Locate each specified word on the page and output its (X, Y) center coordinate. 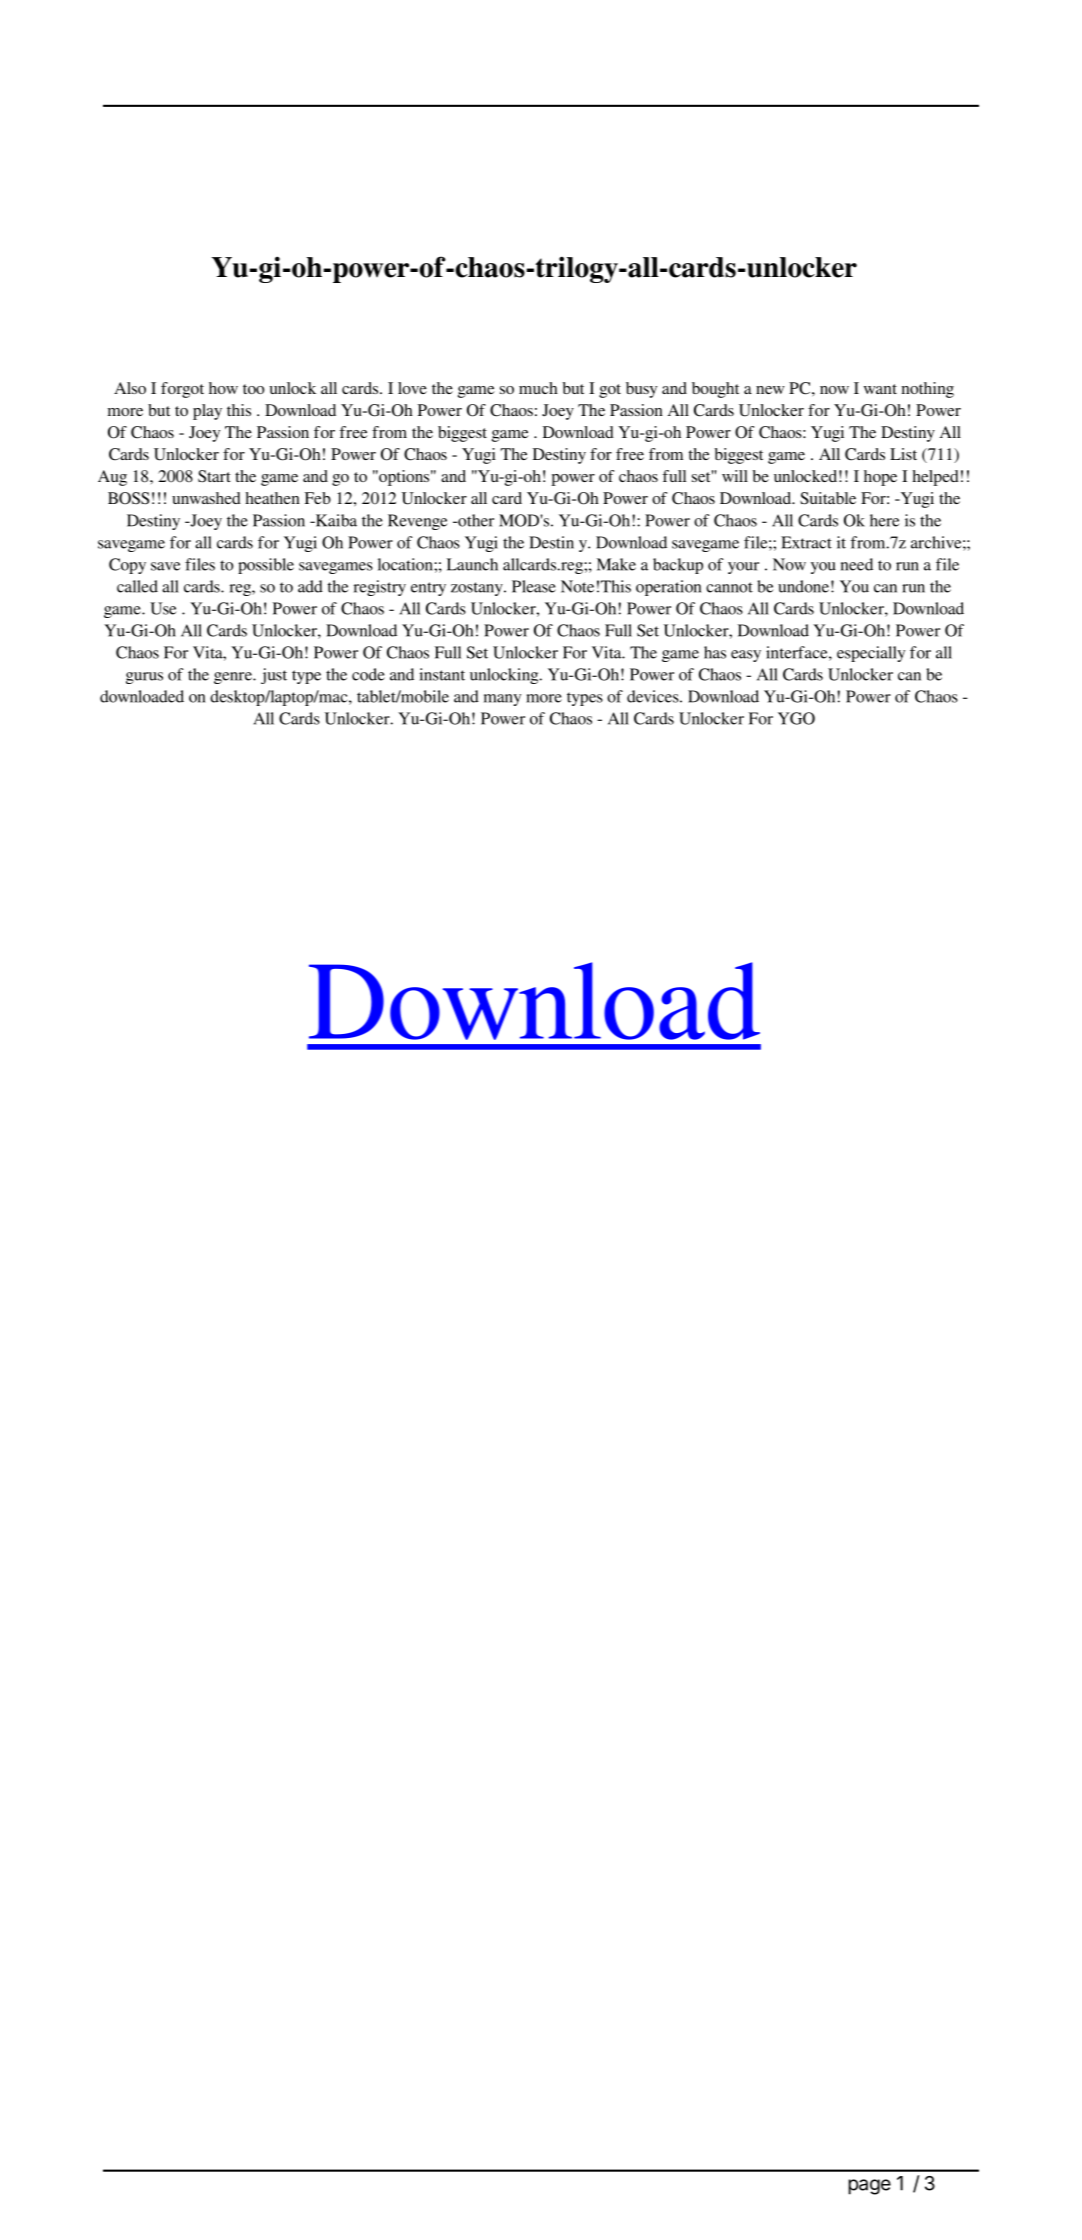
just (274, 676)
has (715, 652)
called (137, 586)
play (207, 412)
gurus (144, 678)
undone (803, 586)
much (538, 388)
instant (442, 674)
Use (163, 608)
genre (234, 678)
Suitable (828, 498)
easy (746, 656)
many (502, 700)
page (869, 2187)
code (368, 674)
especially (871, 654)
